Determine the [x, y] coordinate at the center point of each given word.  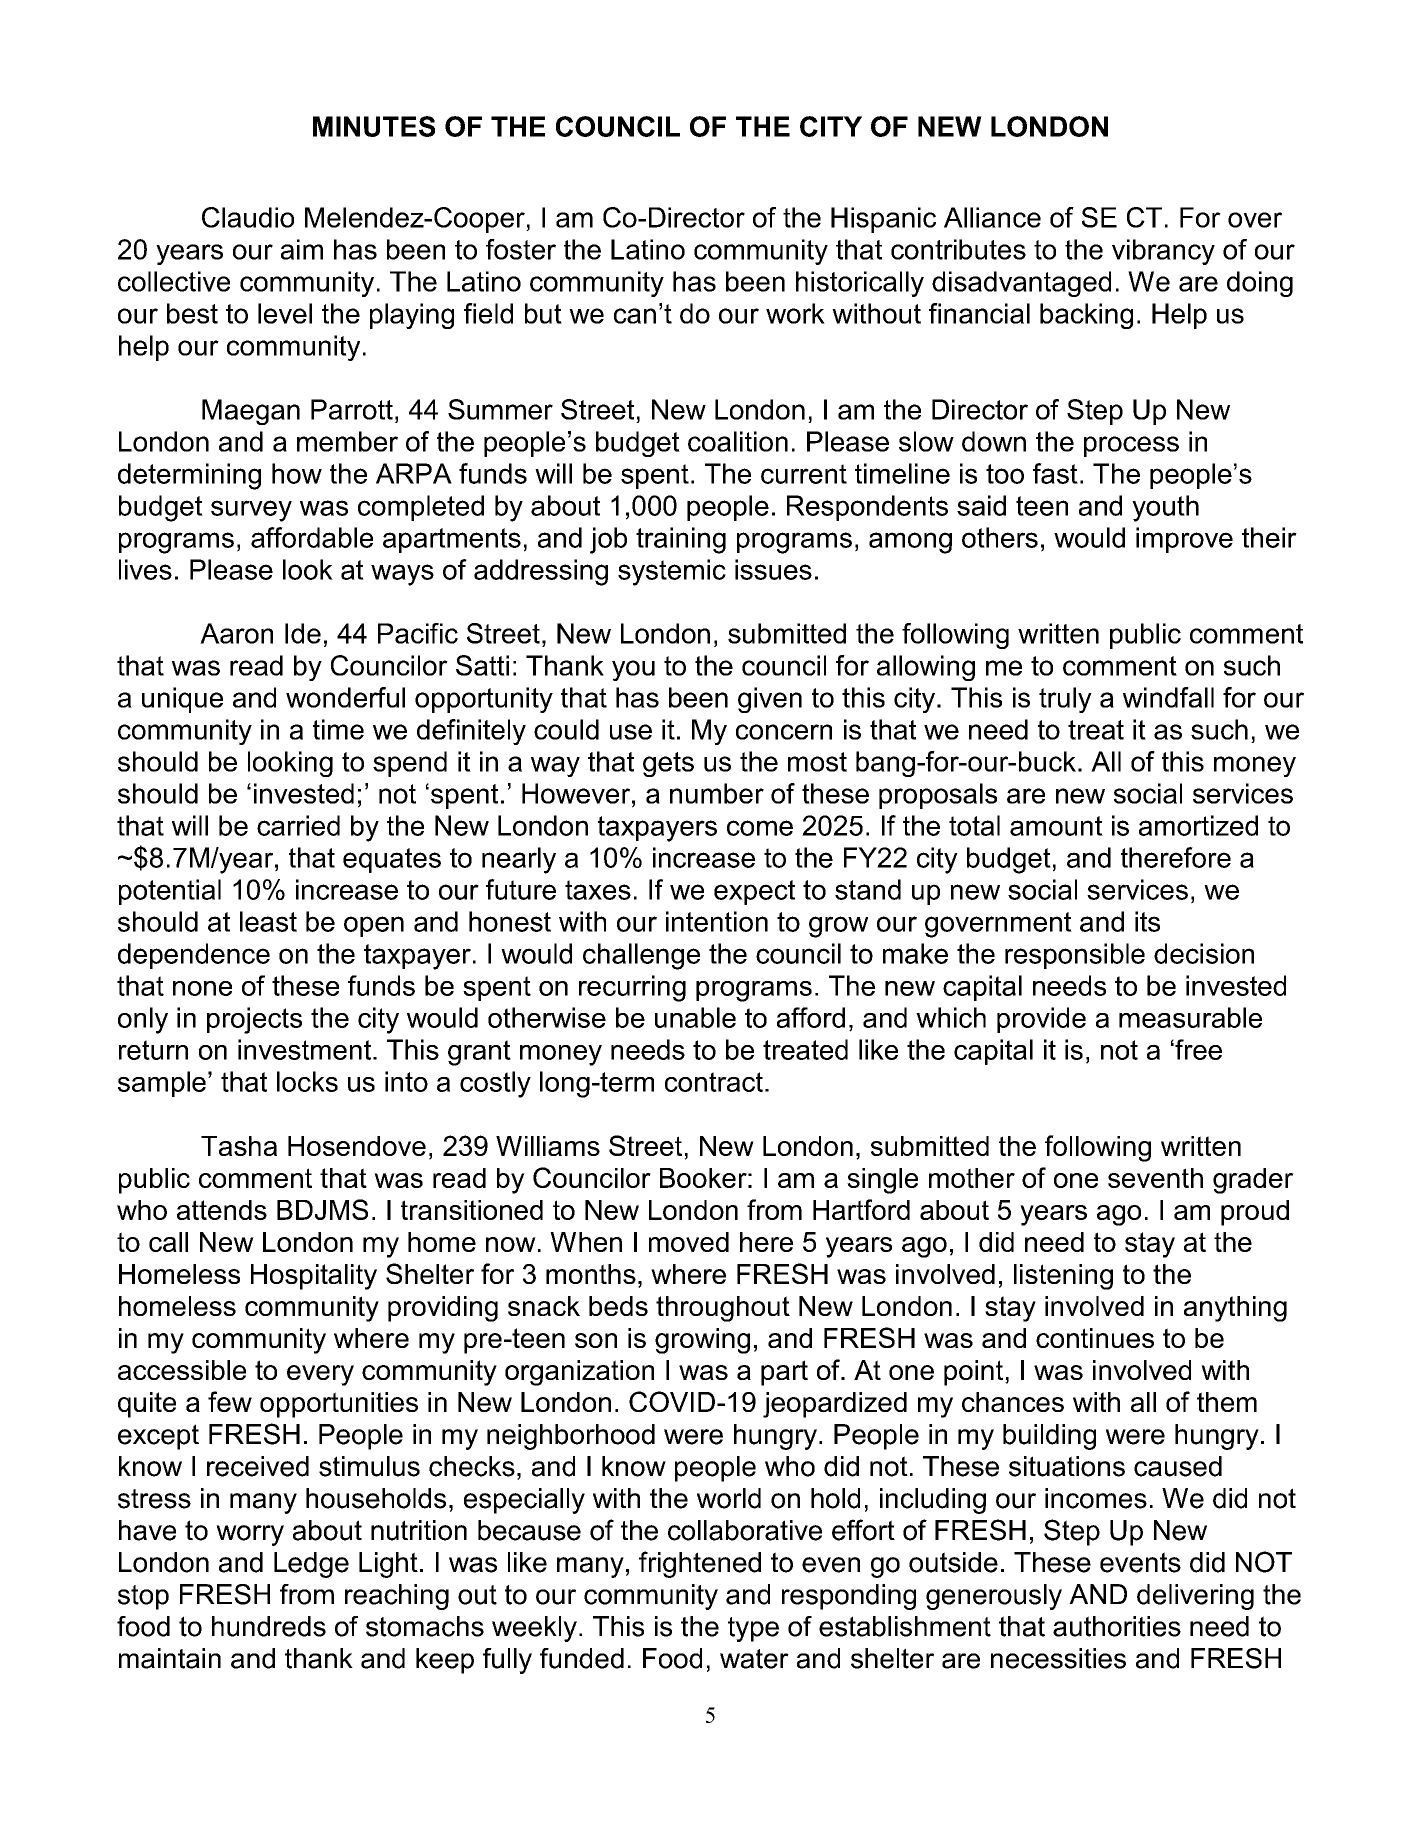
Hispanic [883, 220]
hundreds [269, 1626]
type [753, 1629]
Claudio [248, 217]
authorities [1117, 1626]
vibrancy [1163, 252]
